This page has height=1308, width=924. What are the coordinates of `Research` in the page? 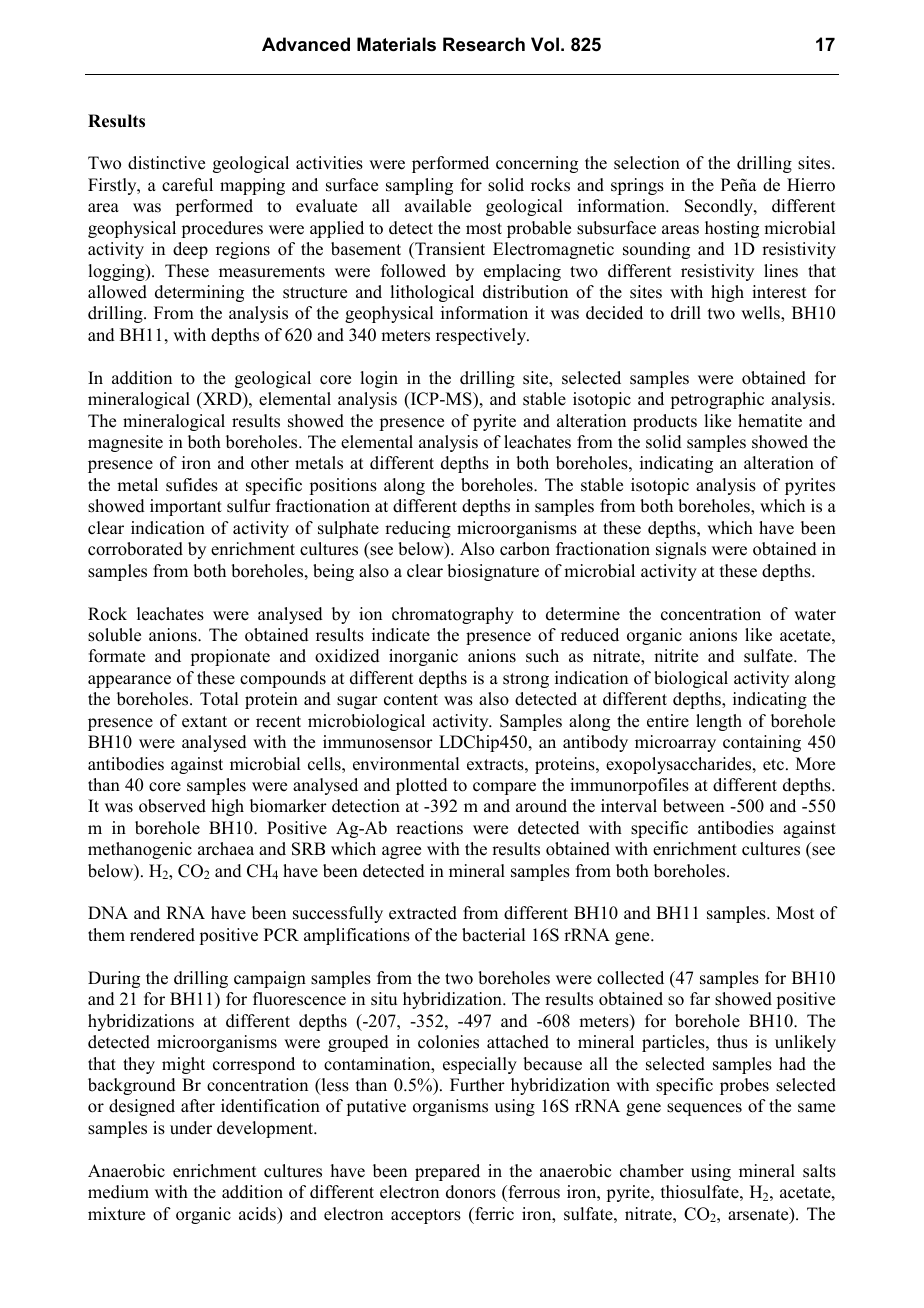 It's located at (484, 44).
